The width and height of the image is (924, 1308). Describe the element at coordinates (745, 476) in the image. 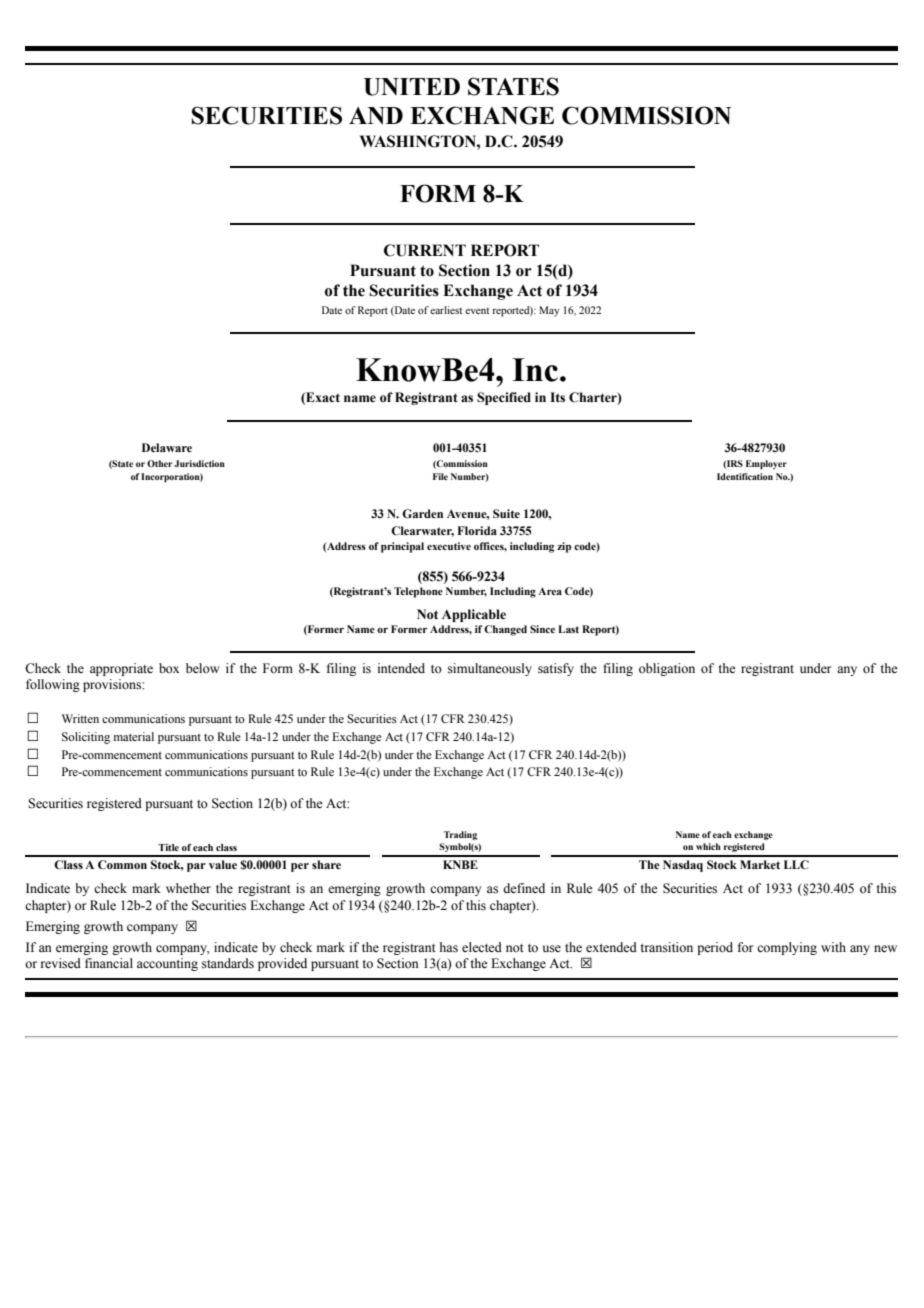

I see `Identification` at that location.
